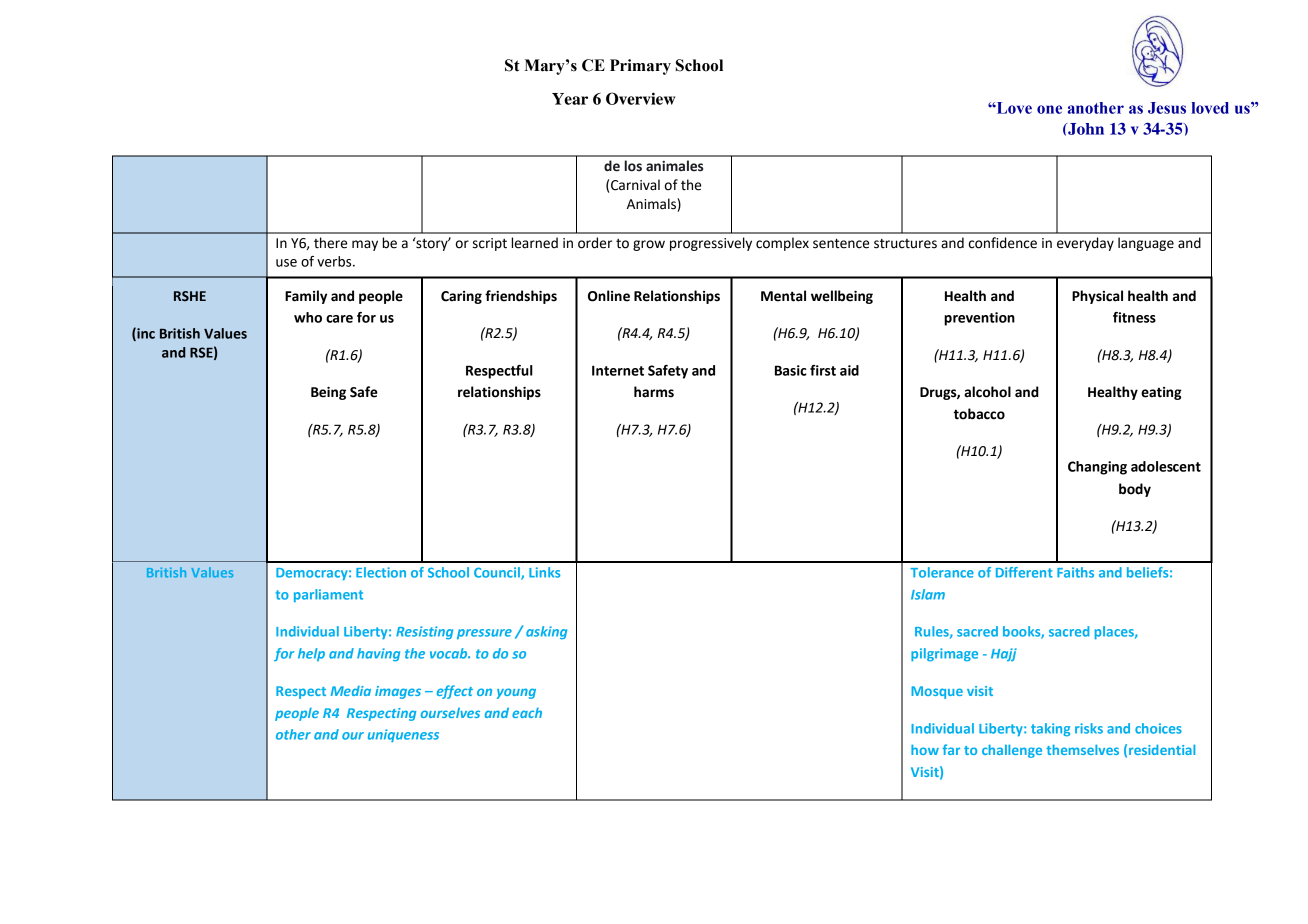 Image resolution: width=1308 pixels, height=924 pixels. What do you see at coordinates (570, 99) in the screenshot?
I see `Year` at bounding box center [570, 99].
